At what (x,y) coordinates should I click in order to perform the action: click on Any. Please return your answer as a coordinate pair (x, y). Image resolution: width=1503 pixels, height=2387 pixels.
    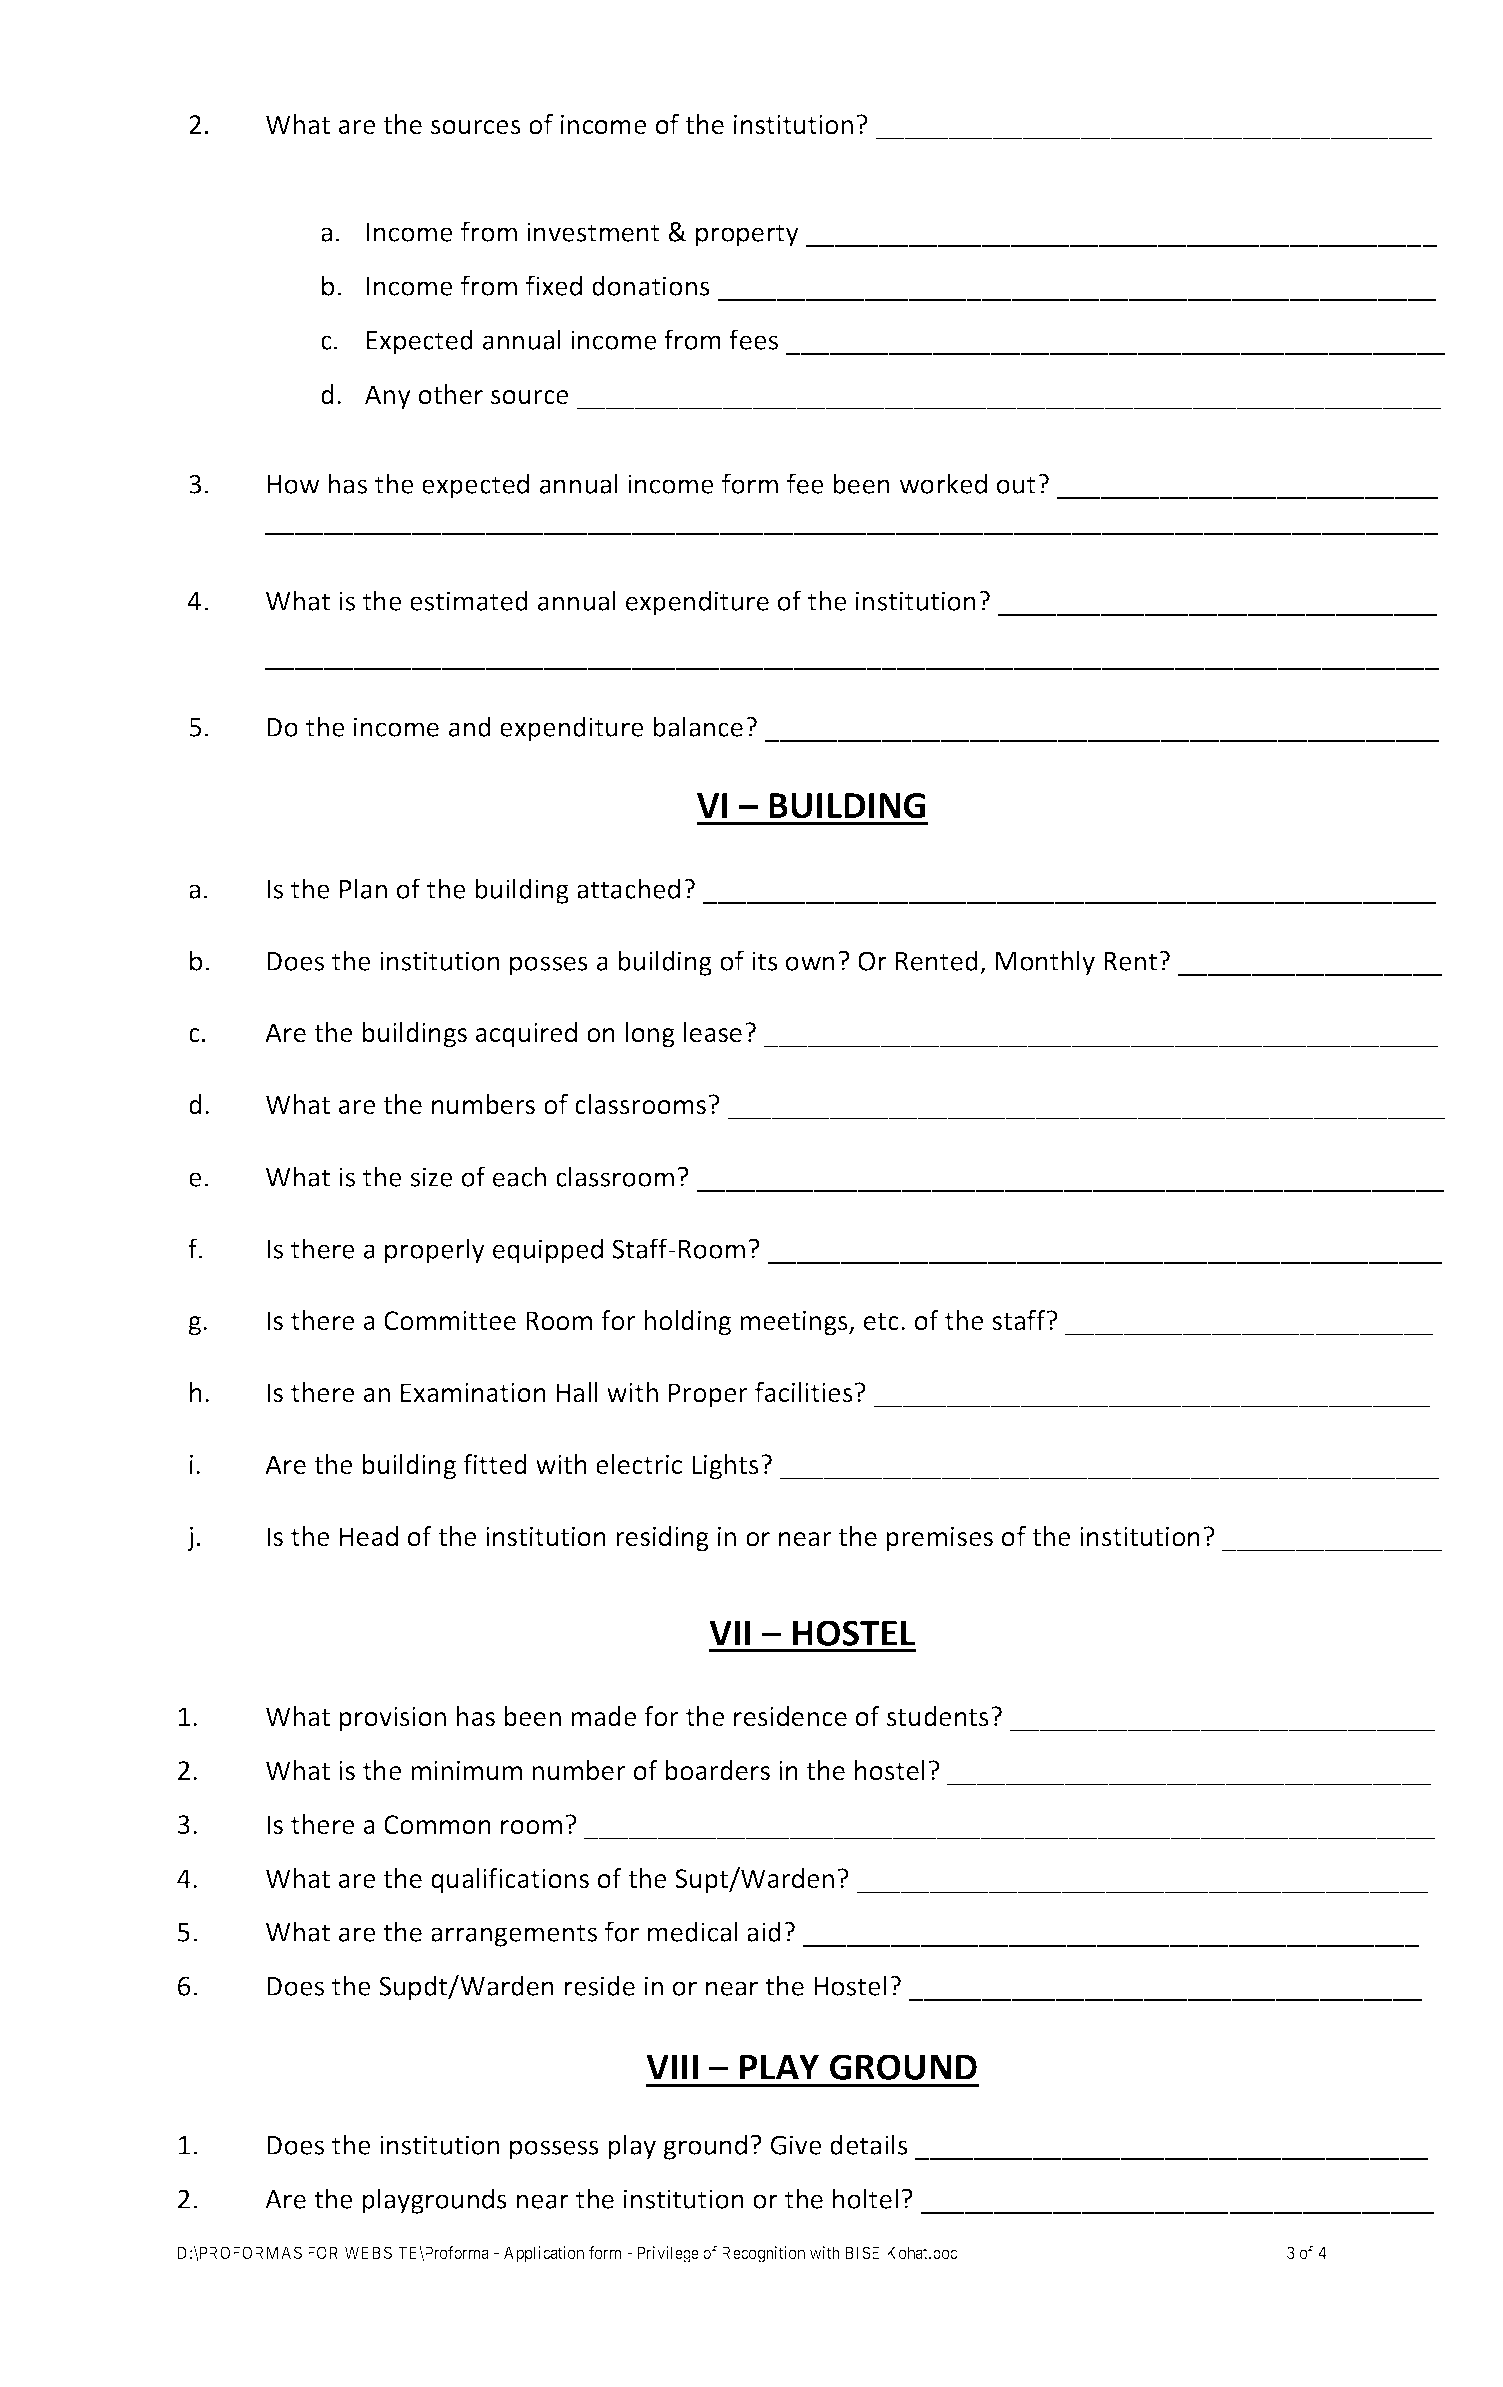
    Looking at the image, I should click on (388, 397).
